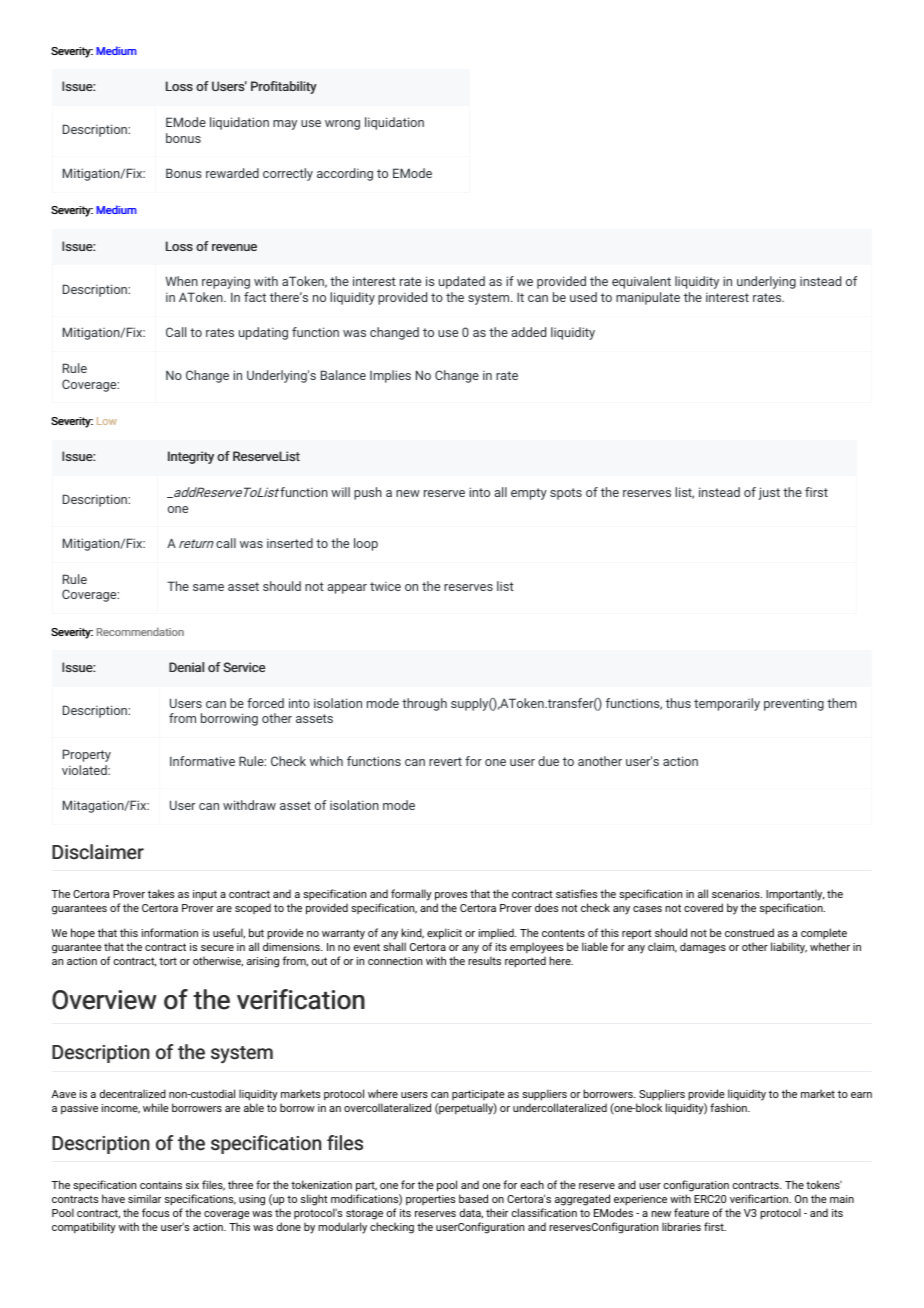 Image resolution: width=924 pixels, height=1308 pixels. What do you see at coordinates (641, 282) in the screenshot?
I see `equivalent` at bounding box center [641, 282].
